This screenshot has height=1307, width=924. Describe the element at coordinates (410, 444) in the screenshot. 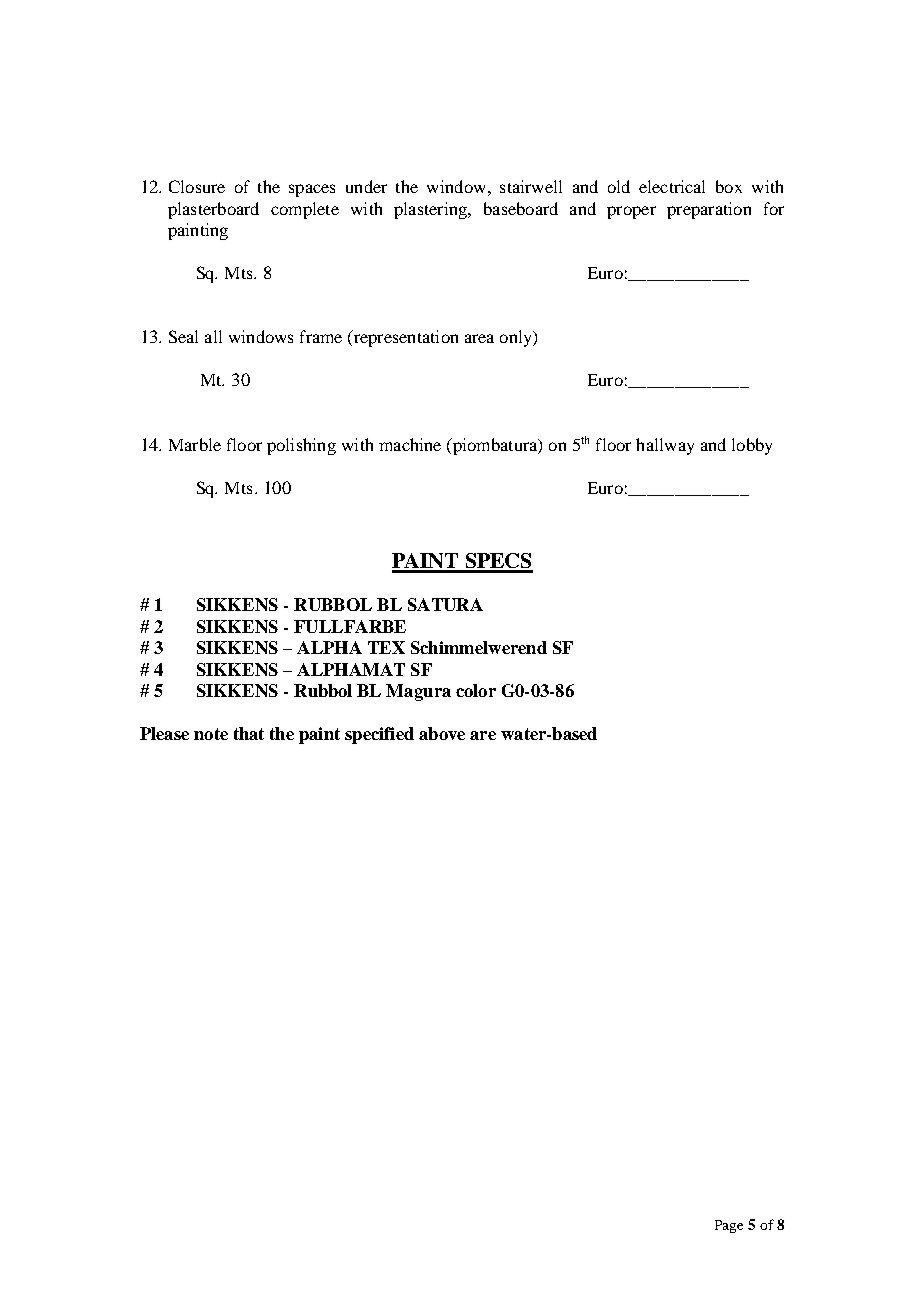

I see `machine` at that location.
